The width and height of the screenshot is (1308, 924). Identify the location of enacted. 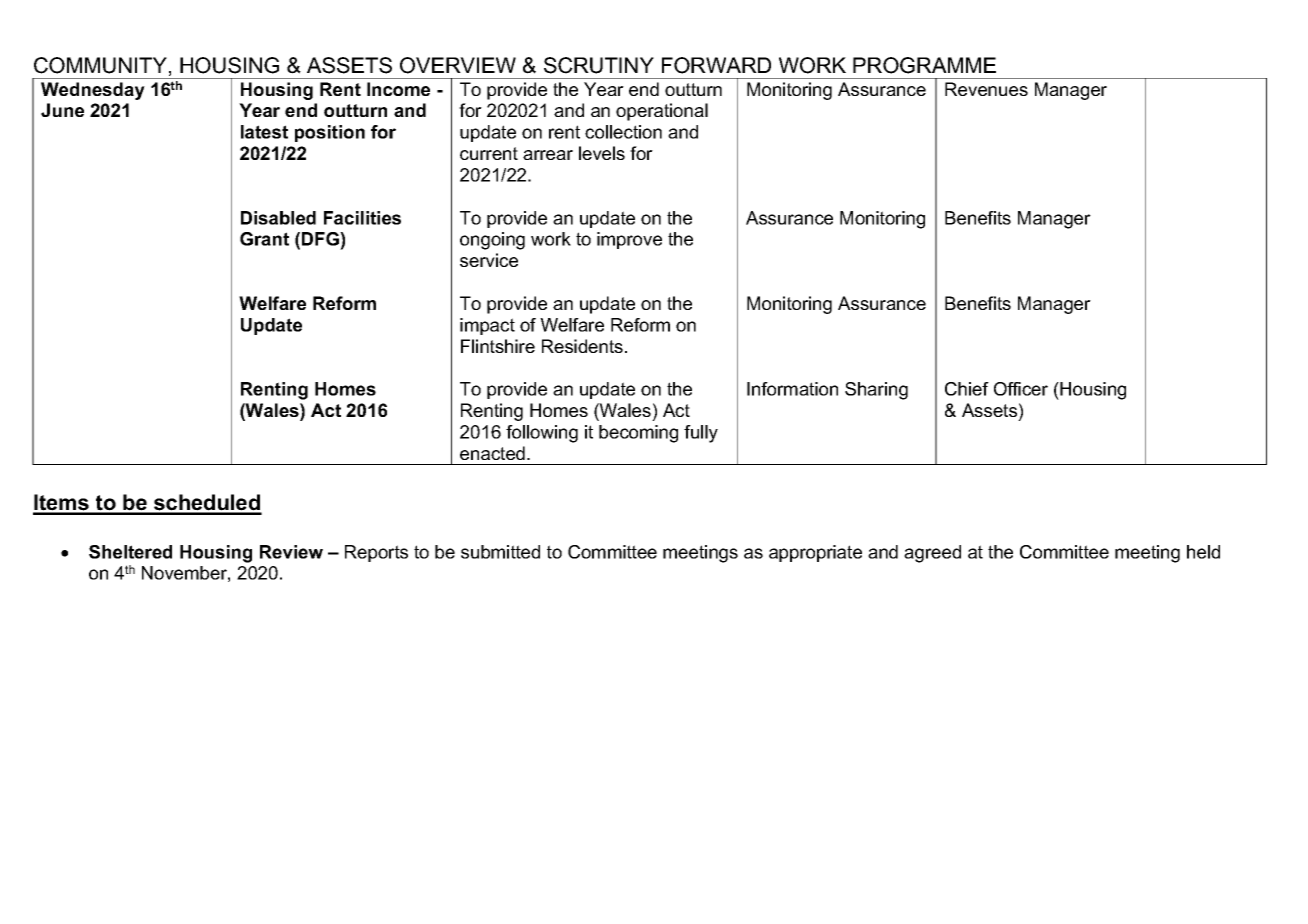
(492, 453).
